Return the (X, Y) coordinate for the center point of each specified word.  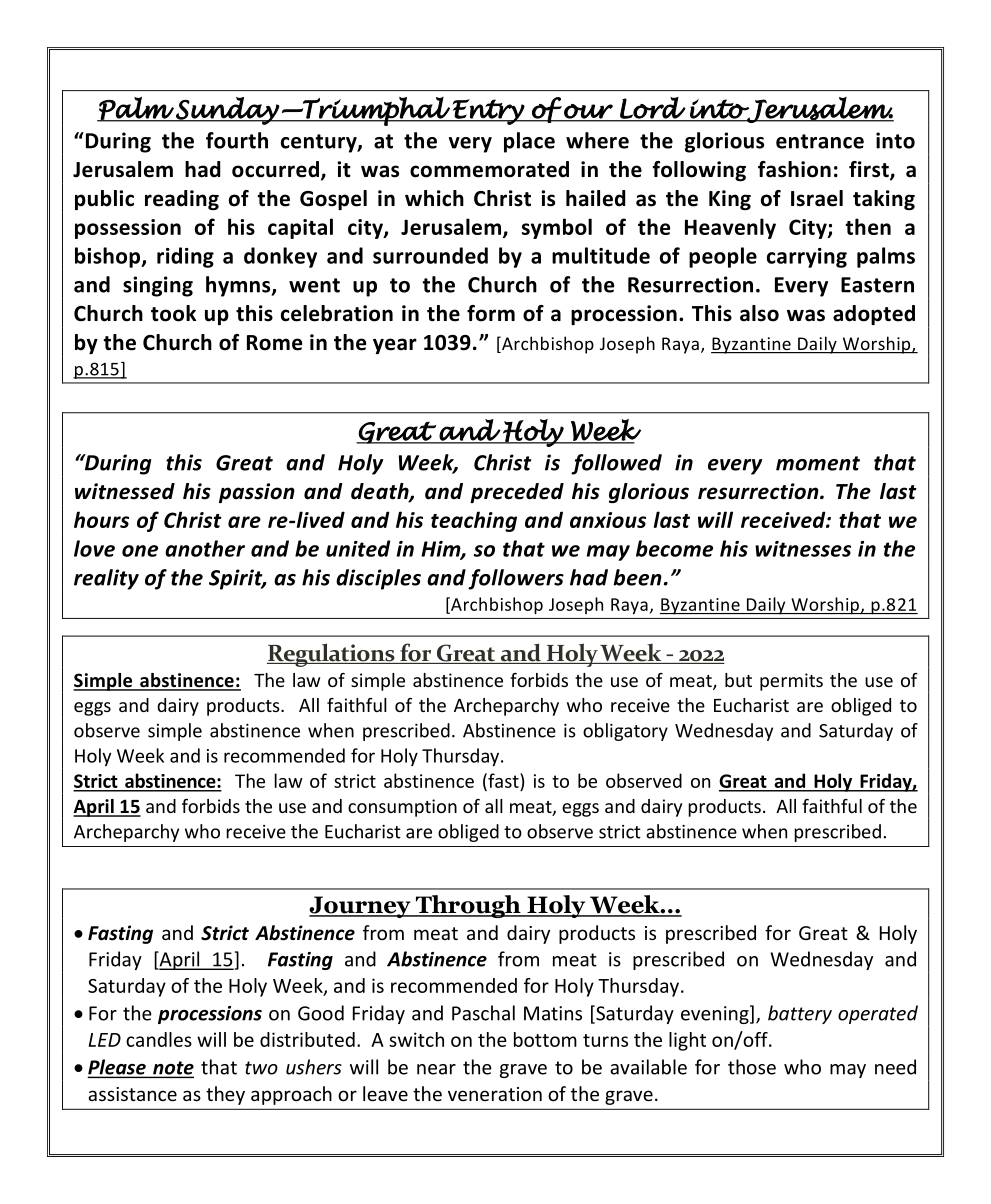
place (529, 142)
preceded (517, 493)
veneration (495, 1094)
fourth (237, 140)
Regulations (332, 655)
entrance (820, 141)
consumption (402, 808)
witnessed (125, 491)
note (172, 1069)
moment (818, 463)
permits (791, 682)
